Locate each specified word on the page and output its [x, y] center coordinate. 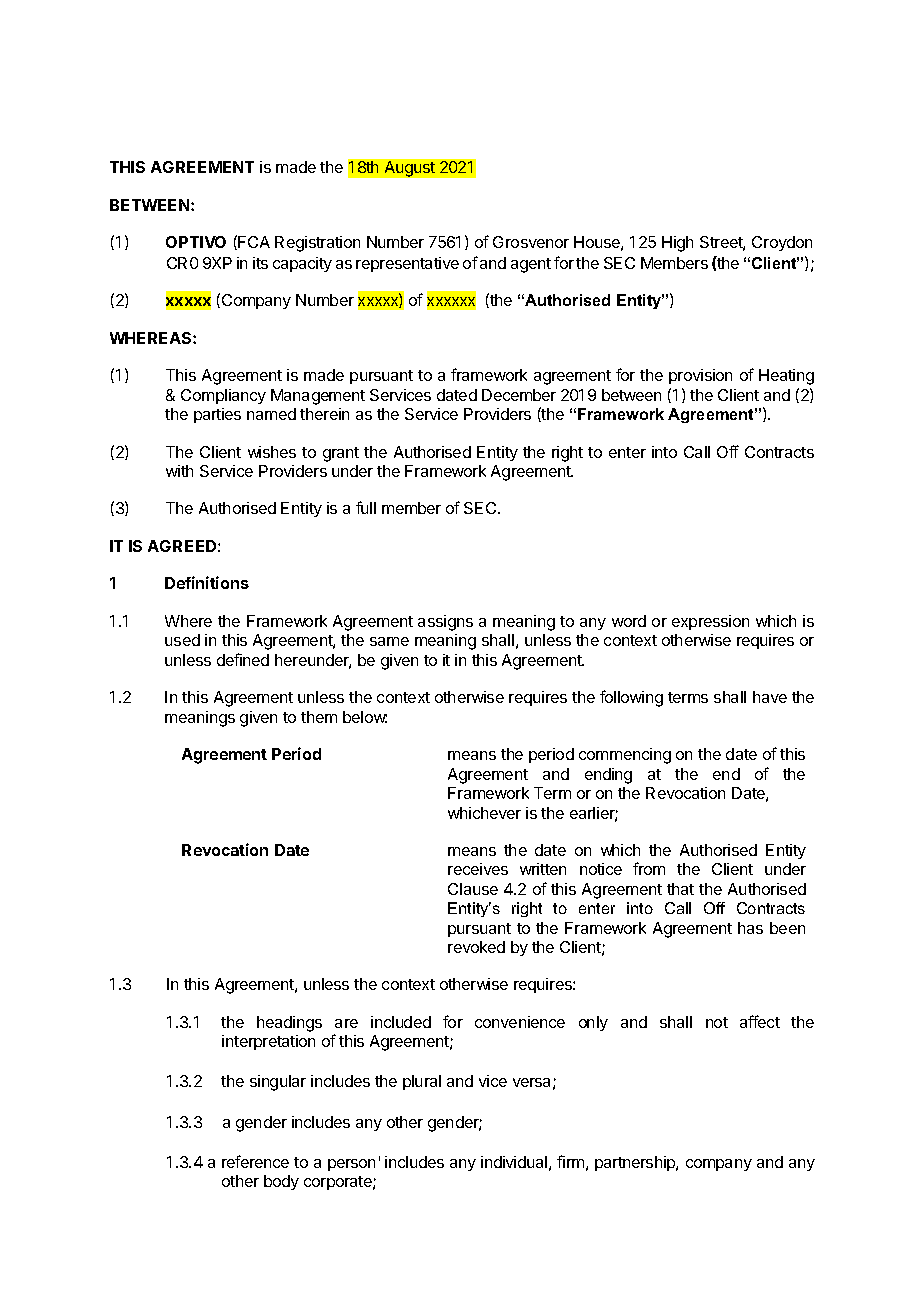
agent [531, 265]
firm [570, 1161]
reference [255, 1161]
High [677, 244]
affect [760, 1021]
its [260, 263]
